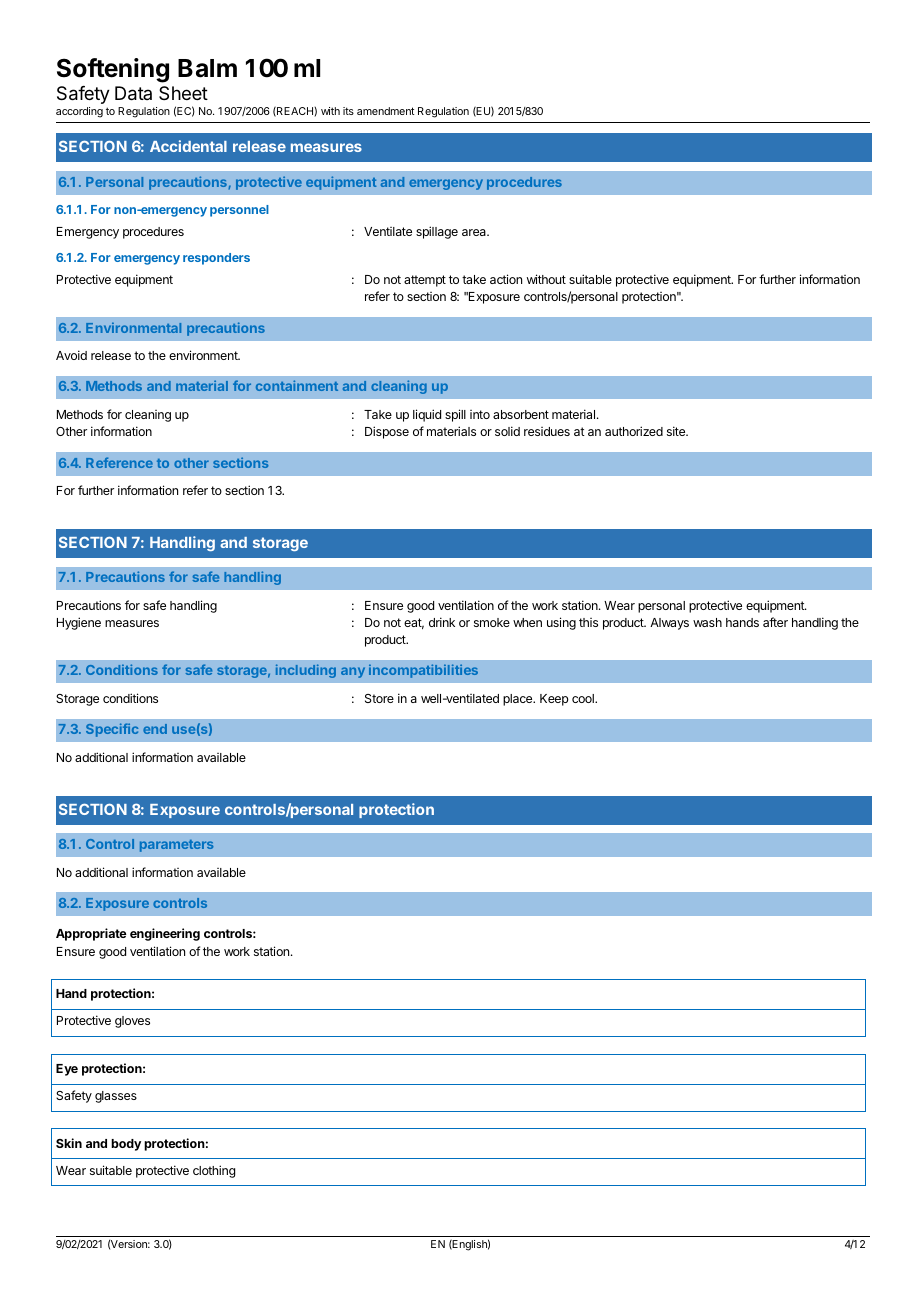 This screenshot has width=924, height=1308. I want to click on Avoid, so click(71, 355).
